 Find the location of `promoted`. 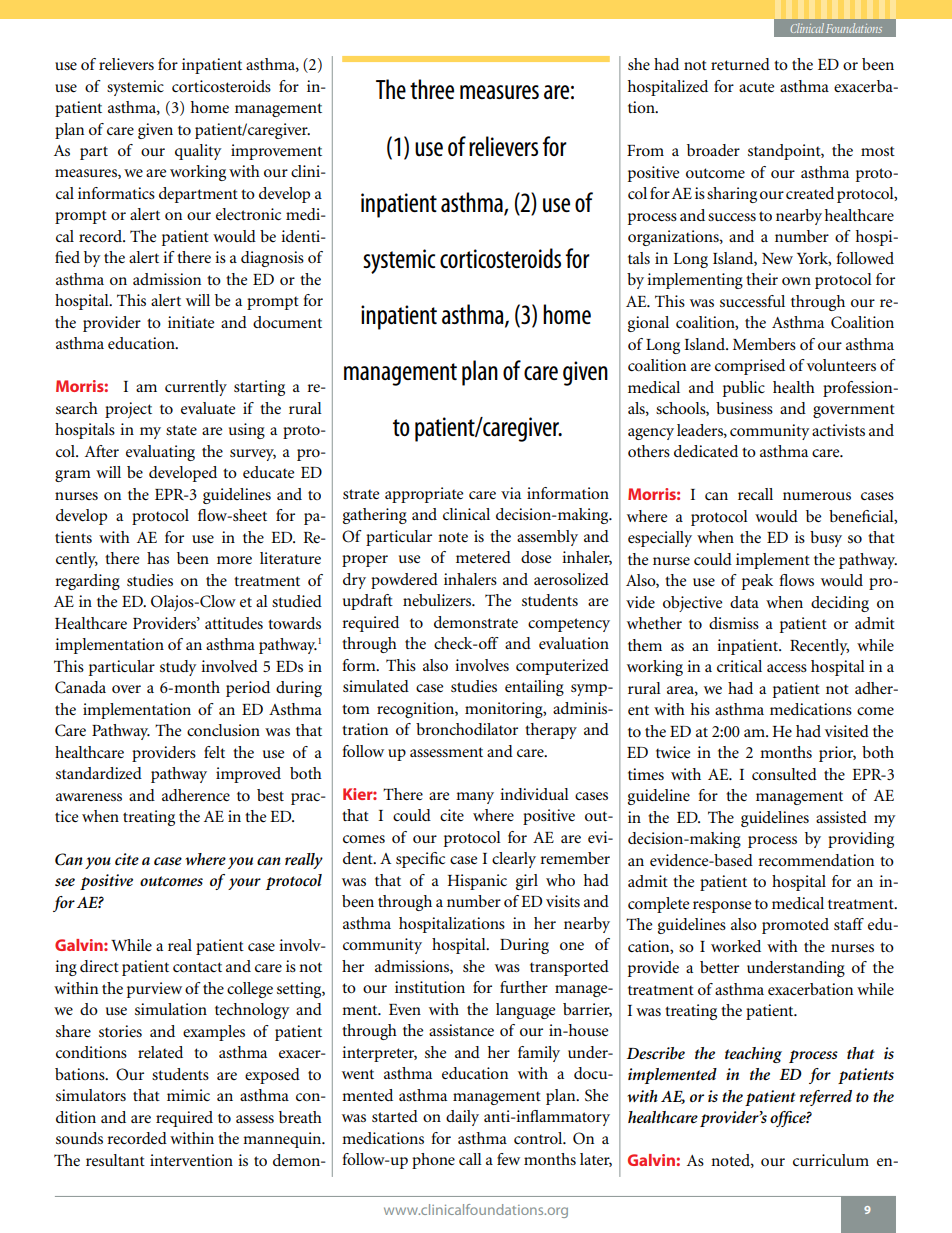

promoted is located at coordinates (795, 926).
